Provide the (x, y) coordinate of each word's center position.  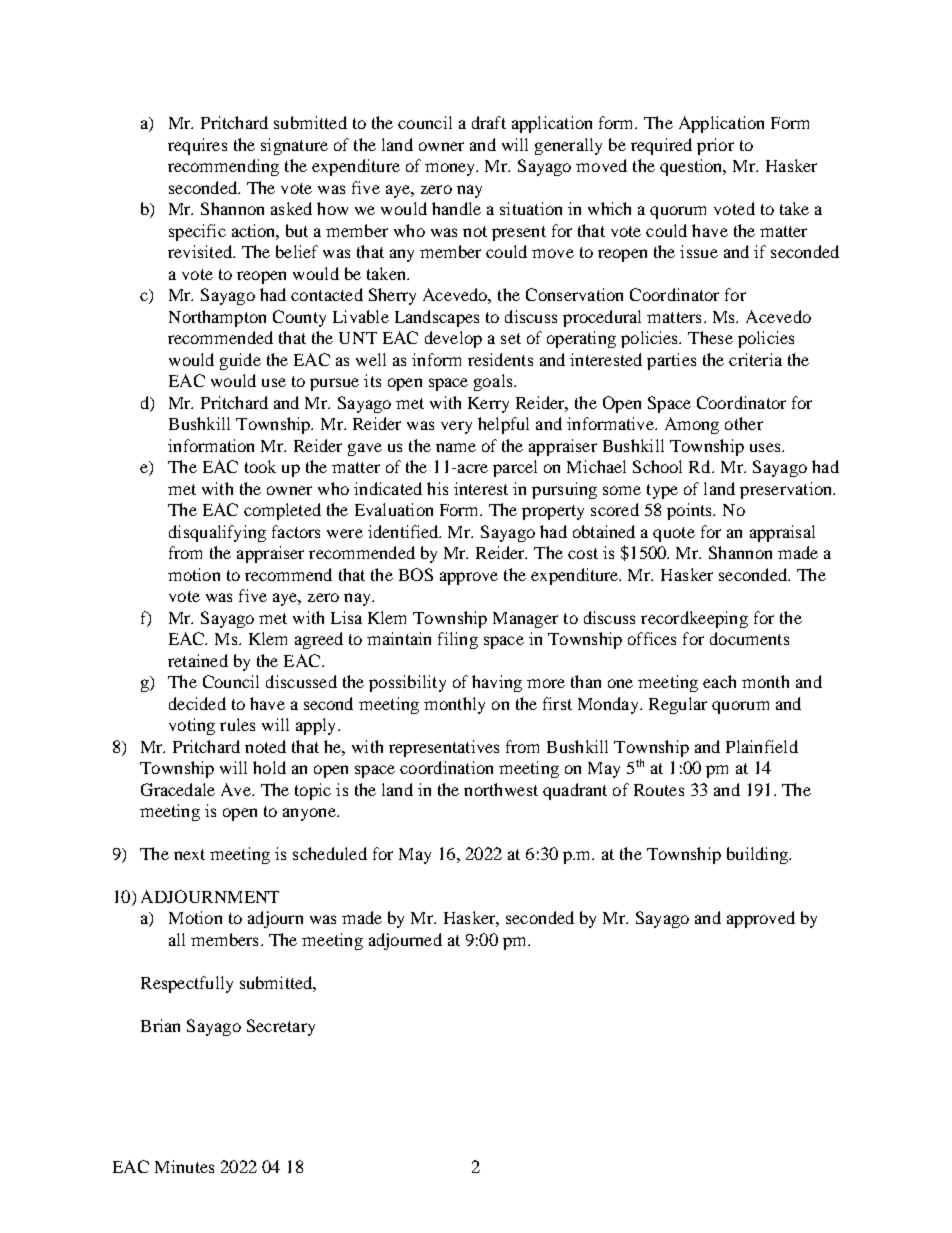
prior (715, 146)
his (437, 488)
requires (197, 146)
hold (269, 767)
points (690, 511)
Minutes (184, 1166)
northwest (501, 789)
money (451, 169)
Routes (659, 790)
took (260, 466)
